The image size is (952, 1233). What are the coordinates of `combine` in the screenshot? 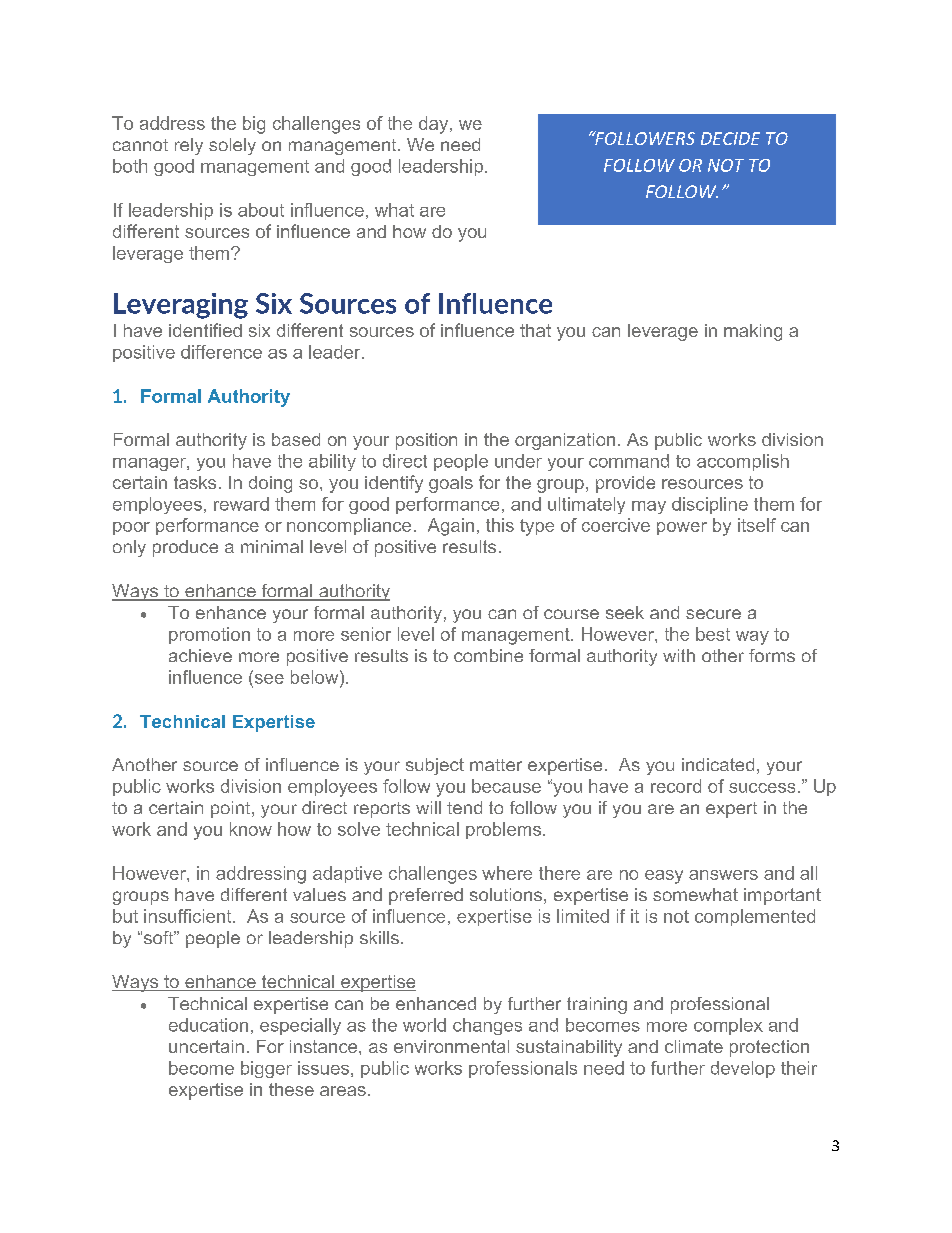 It's located at (488, 655).
